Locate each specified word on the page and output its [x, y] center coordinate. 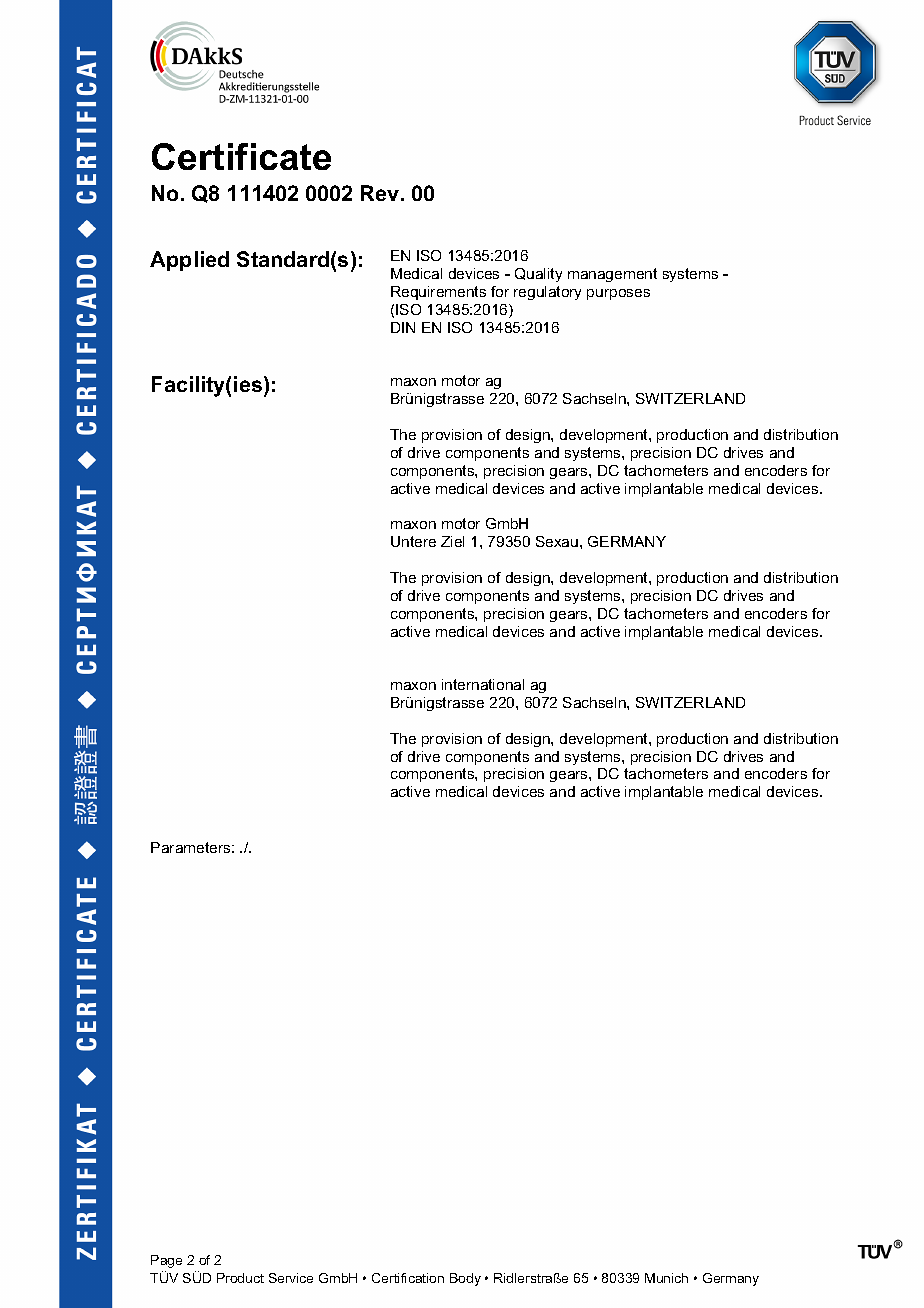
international [483, 684]
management [612, 275]
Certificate [241, 156]
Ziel [452, 541]
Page [166, 1261]
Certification [408, 1278]
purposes [618, 294]
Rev [381, 193]
